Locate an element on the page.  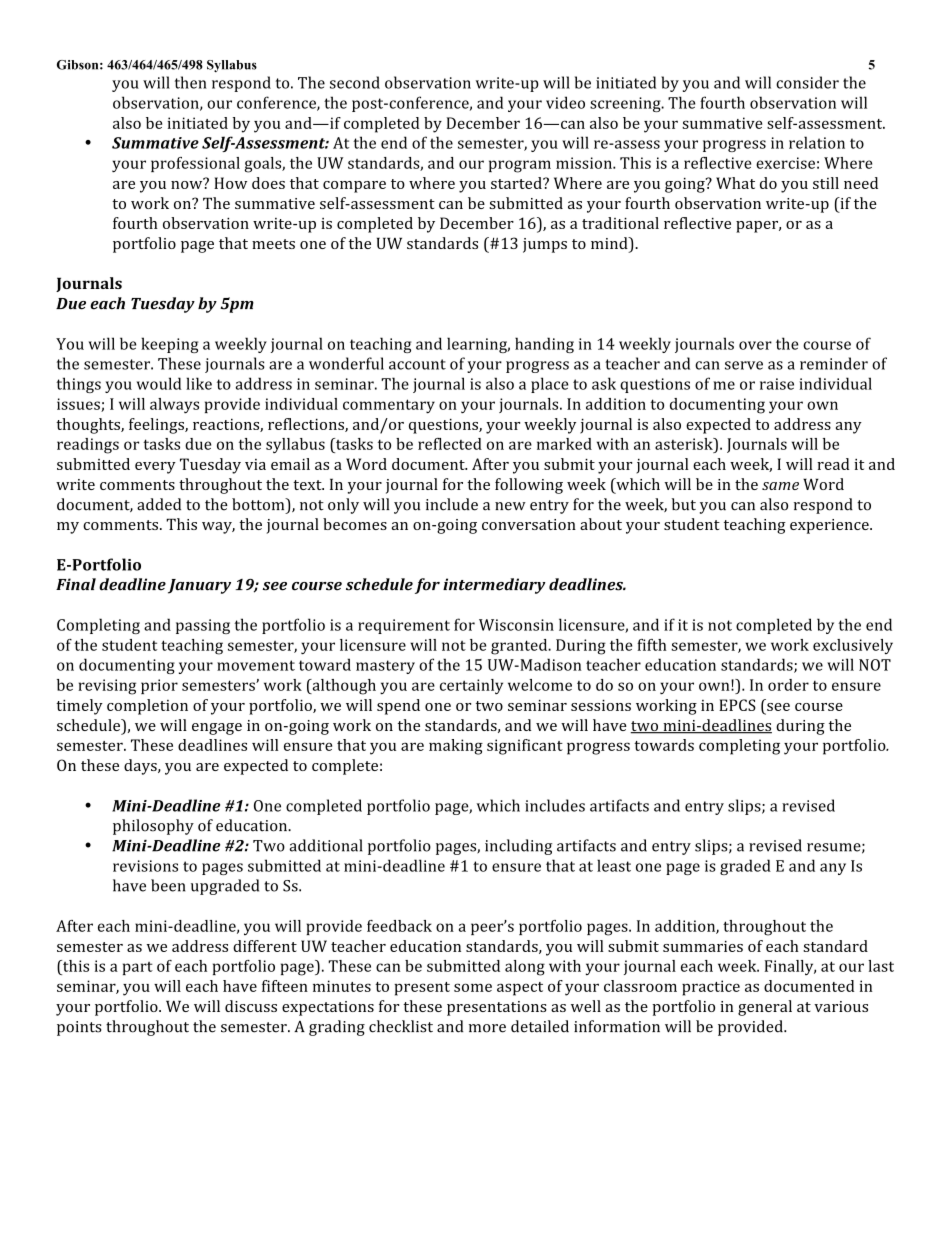
over is located at coordinates (755, 345).
